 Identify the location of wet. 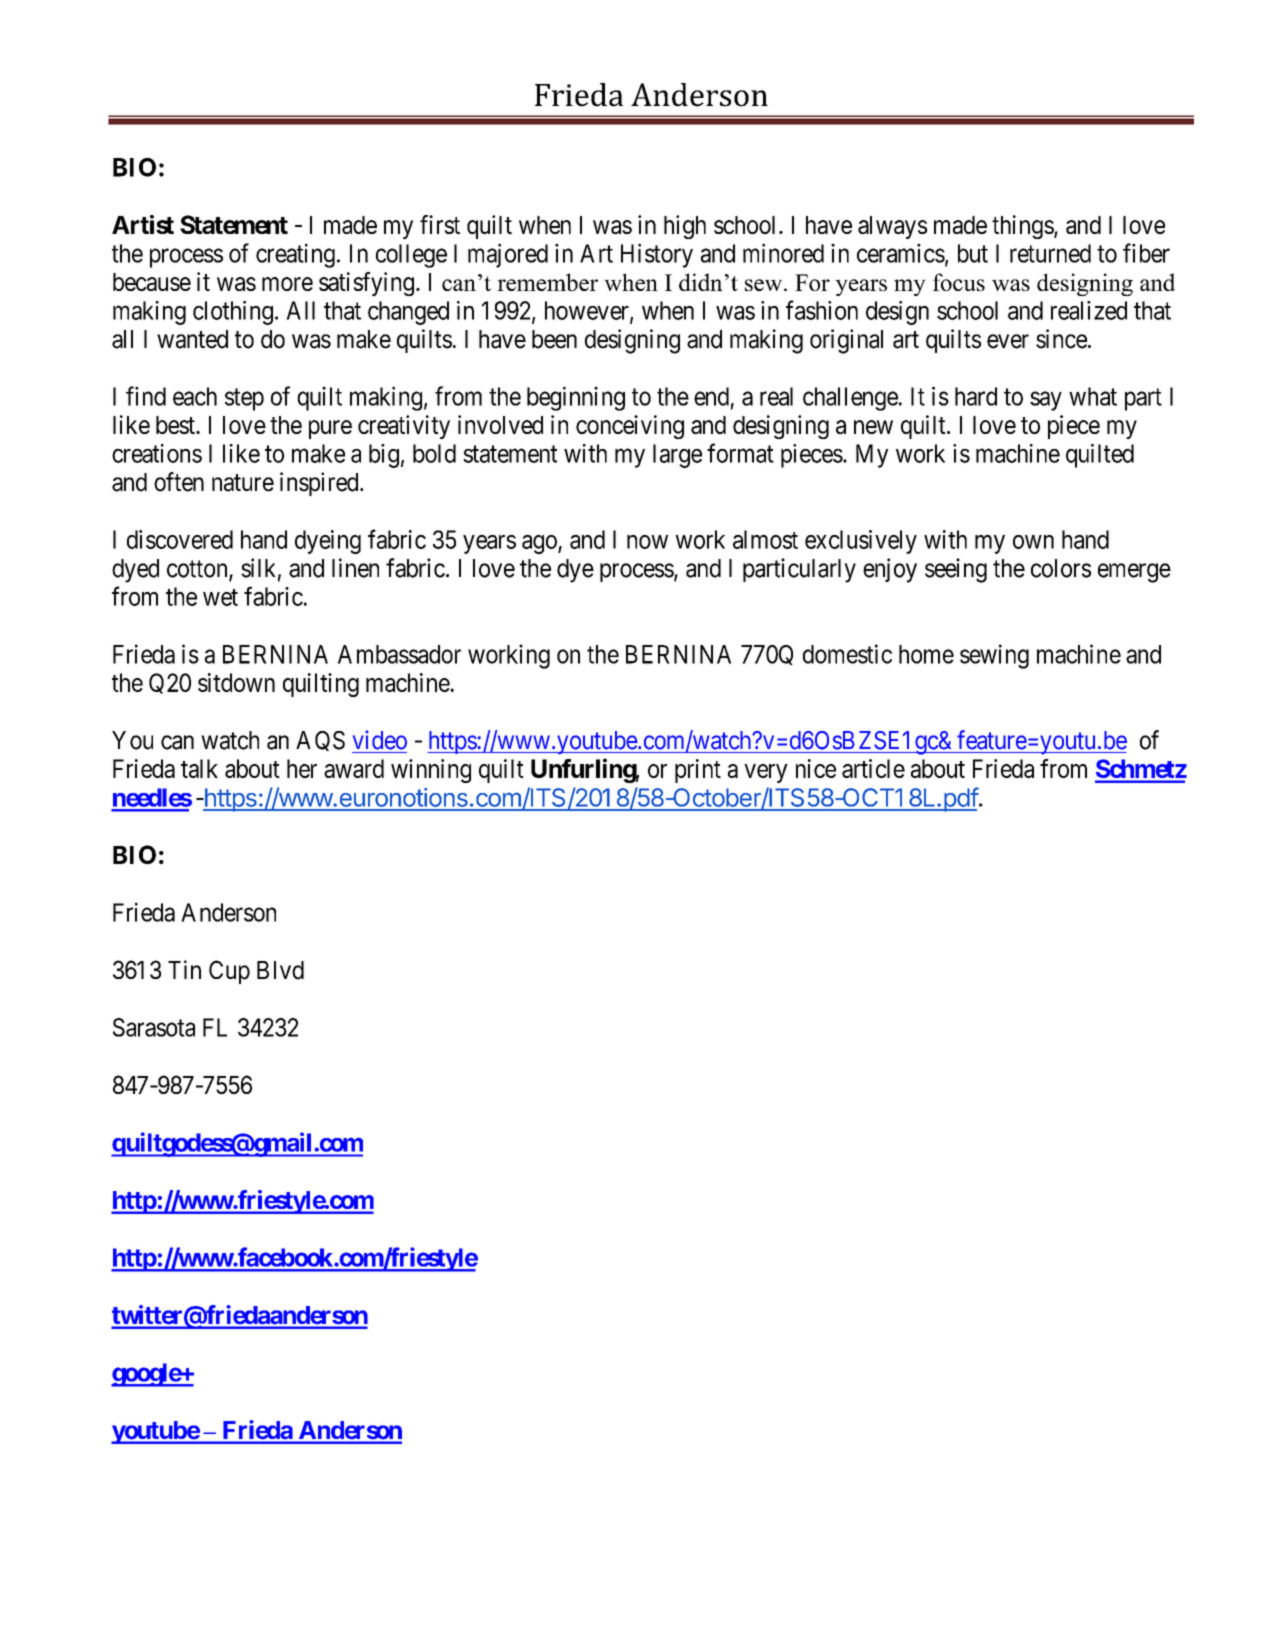
(220, 597).
